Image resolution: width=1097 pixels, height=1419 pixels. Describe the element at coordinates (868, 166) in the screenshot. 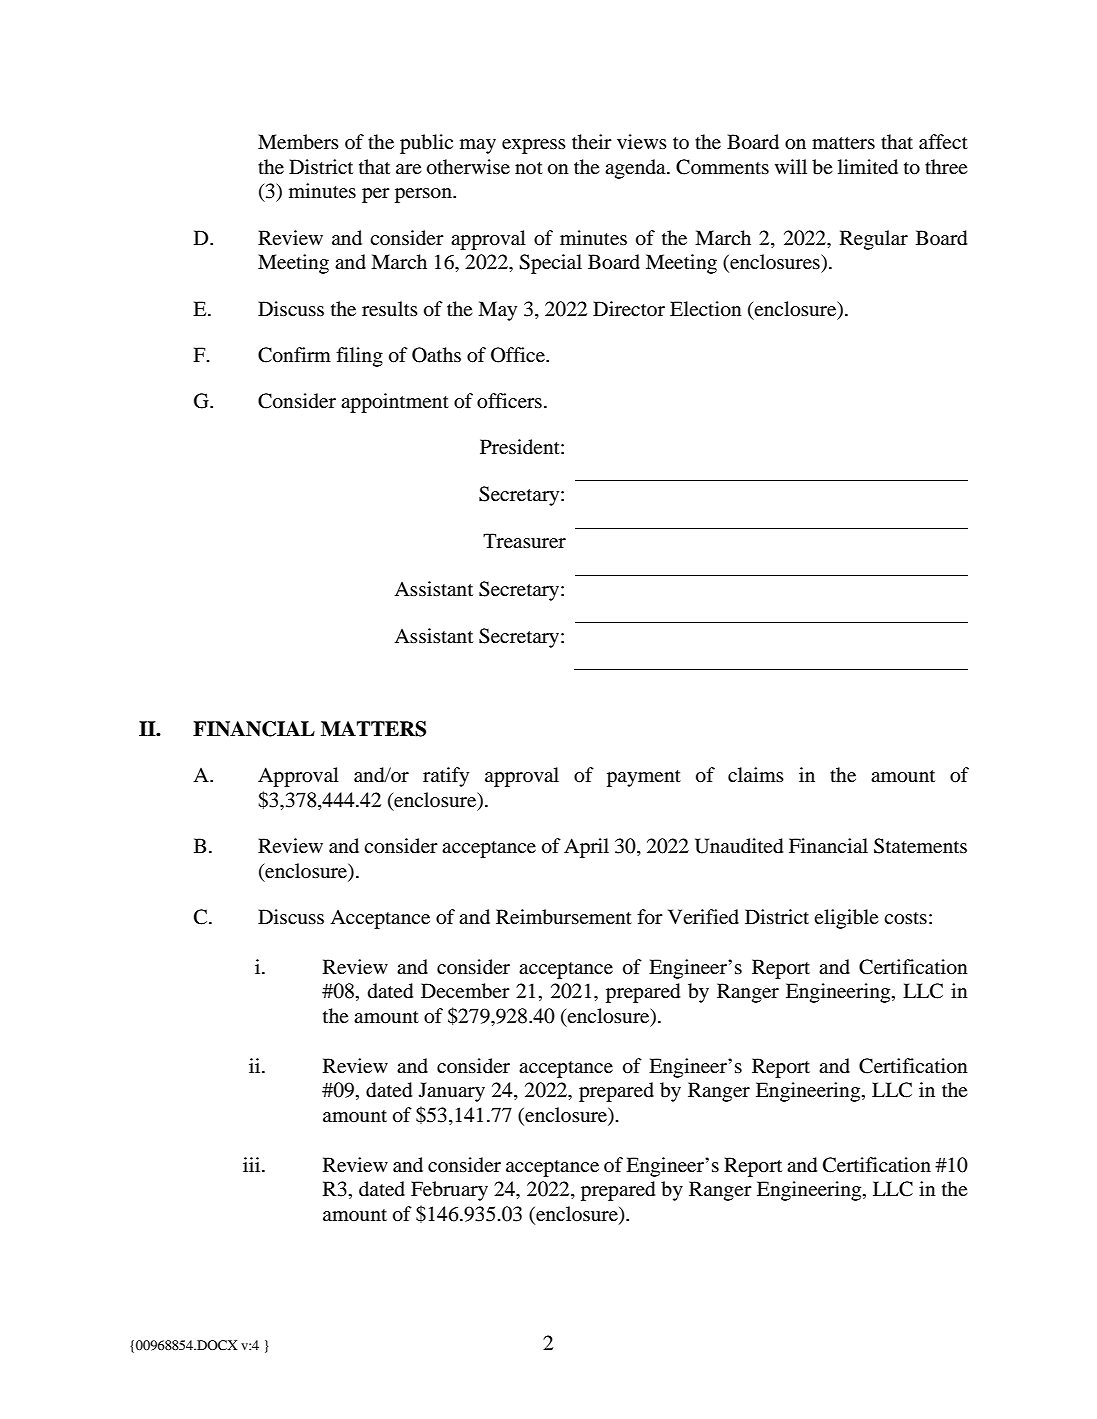

I see `limited` at that location.
